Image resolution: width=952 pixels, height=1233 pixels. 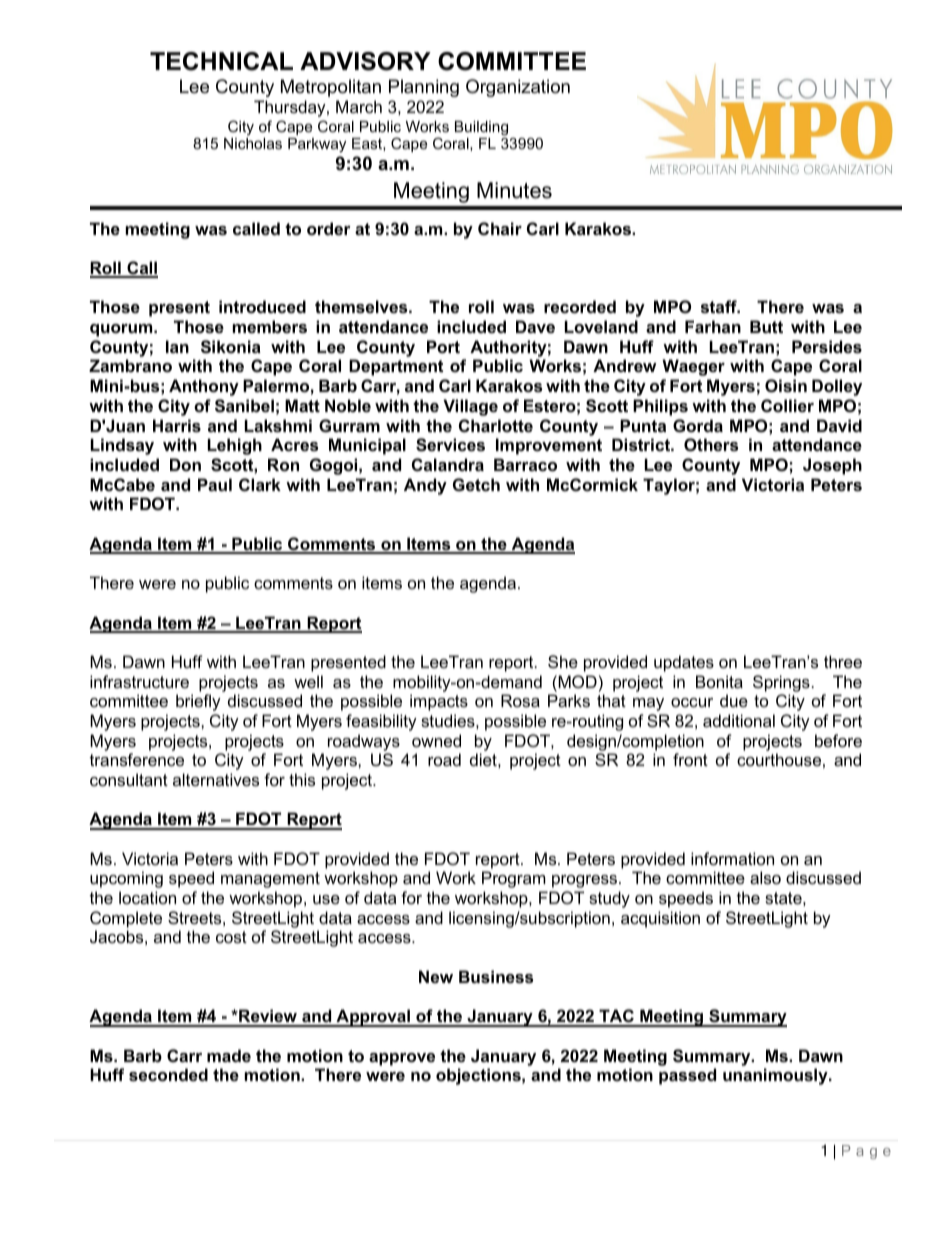 What do you see at coordinates (518, 88) in the image?
I see `Organization` at bounding box center [518, 88].
